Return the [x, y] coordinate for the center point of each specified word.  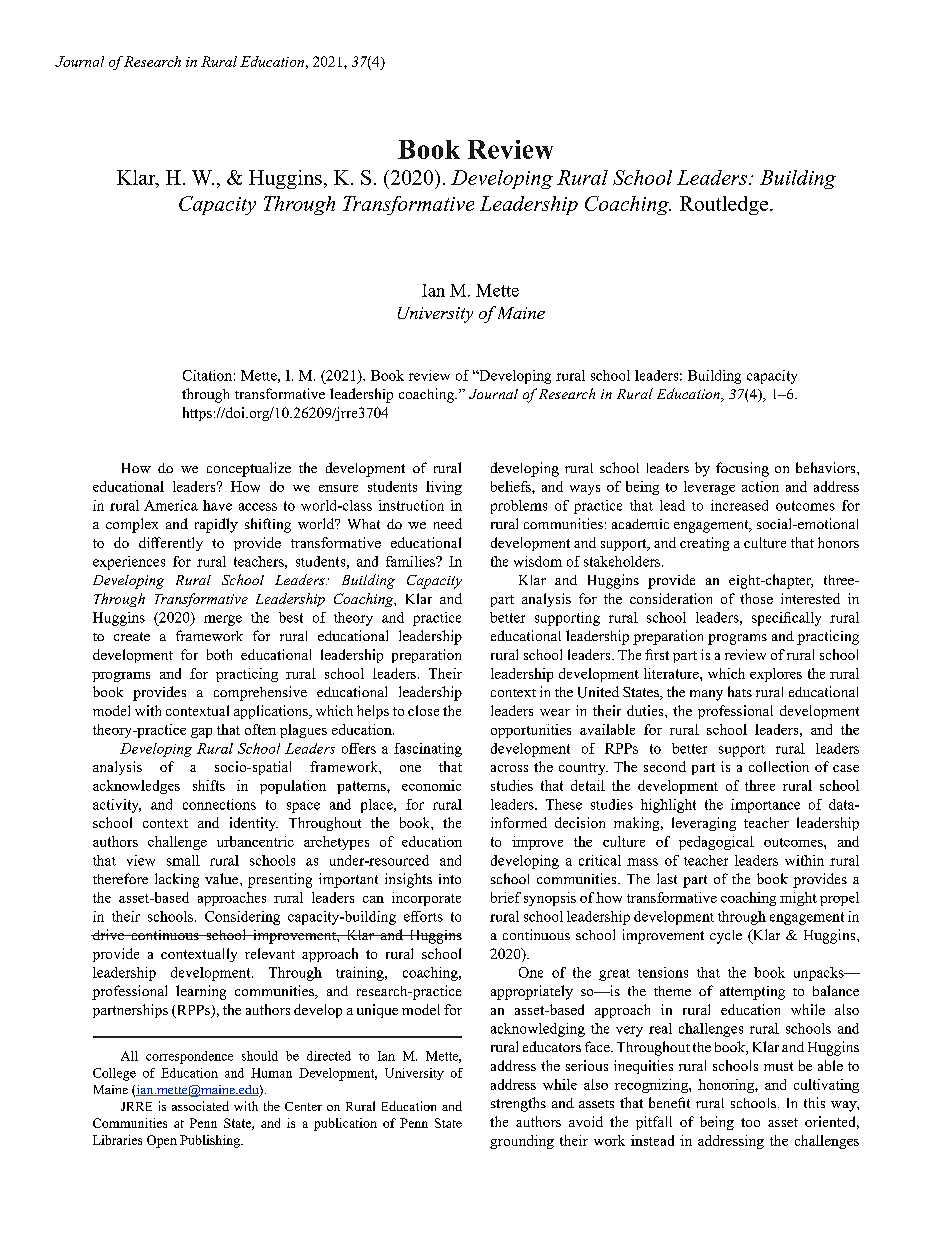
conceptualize [249, 469]
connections [219, 804]
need [448, 523]
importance [765, 806]
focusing [742, 469]
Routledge [725, 205]
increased [739, 505]
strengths [518, 1104]
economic [431, 785]
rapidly [216, 525]
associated [200, 1106]
